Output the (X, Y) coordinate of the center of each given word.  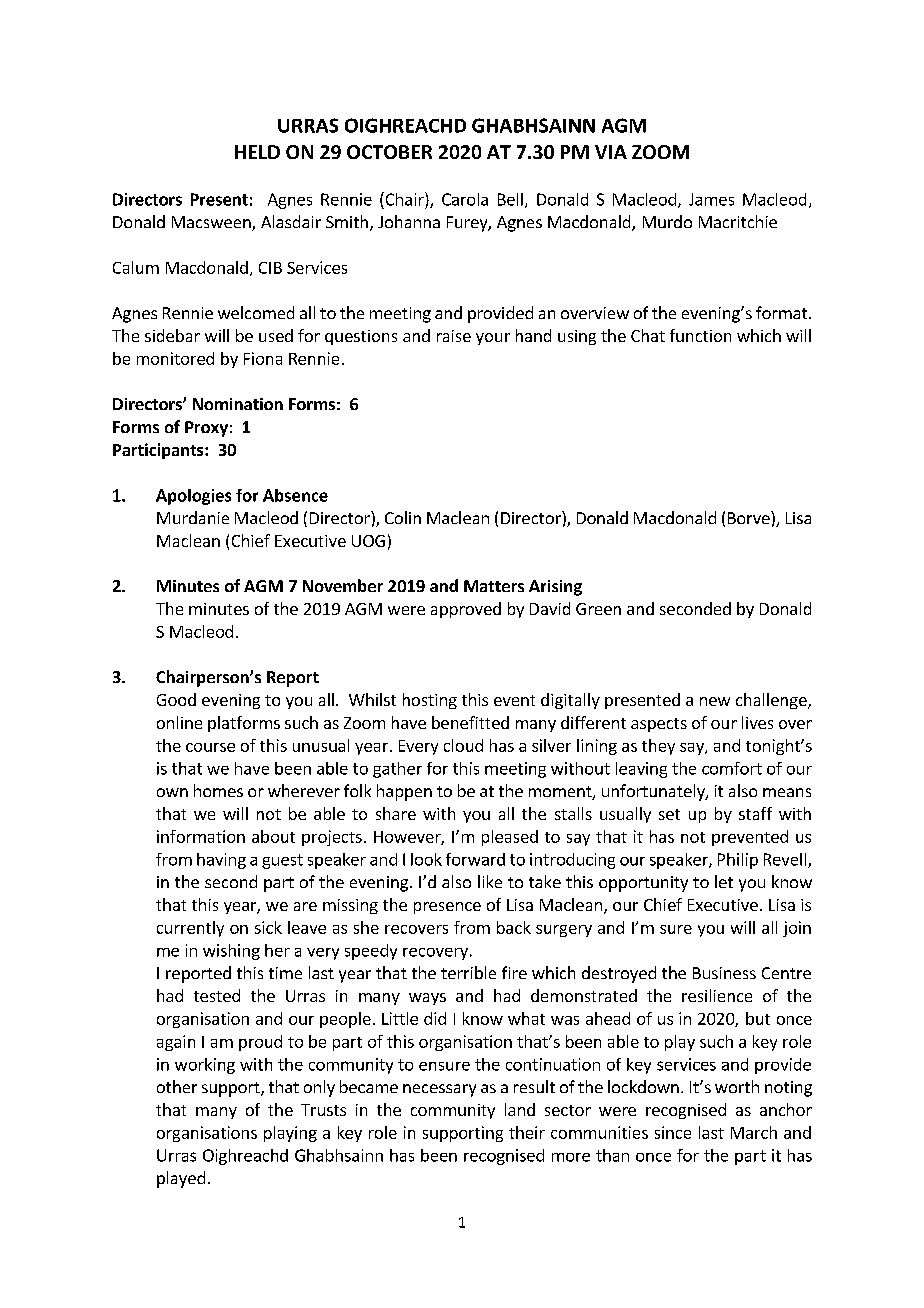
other (177, 1086)
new (715, 701)
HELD (257, 152)
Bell (510, 199)
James (711, 199)
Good (176, 699)
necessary (439, 1090)
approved (466, 610)
